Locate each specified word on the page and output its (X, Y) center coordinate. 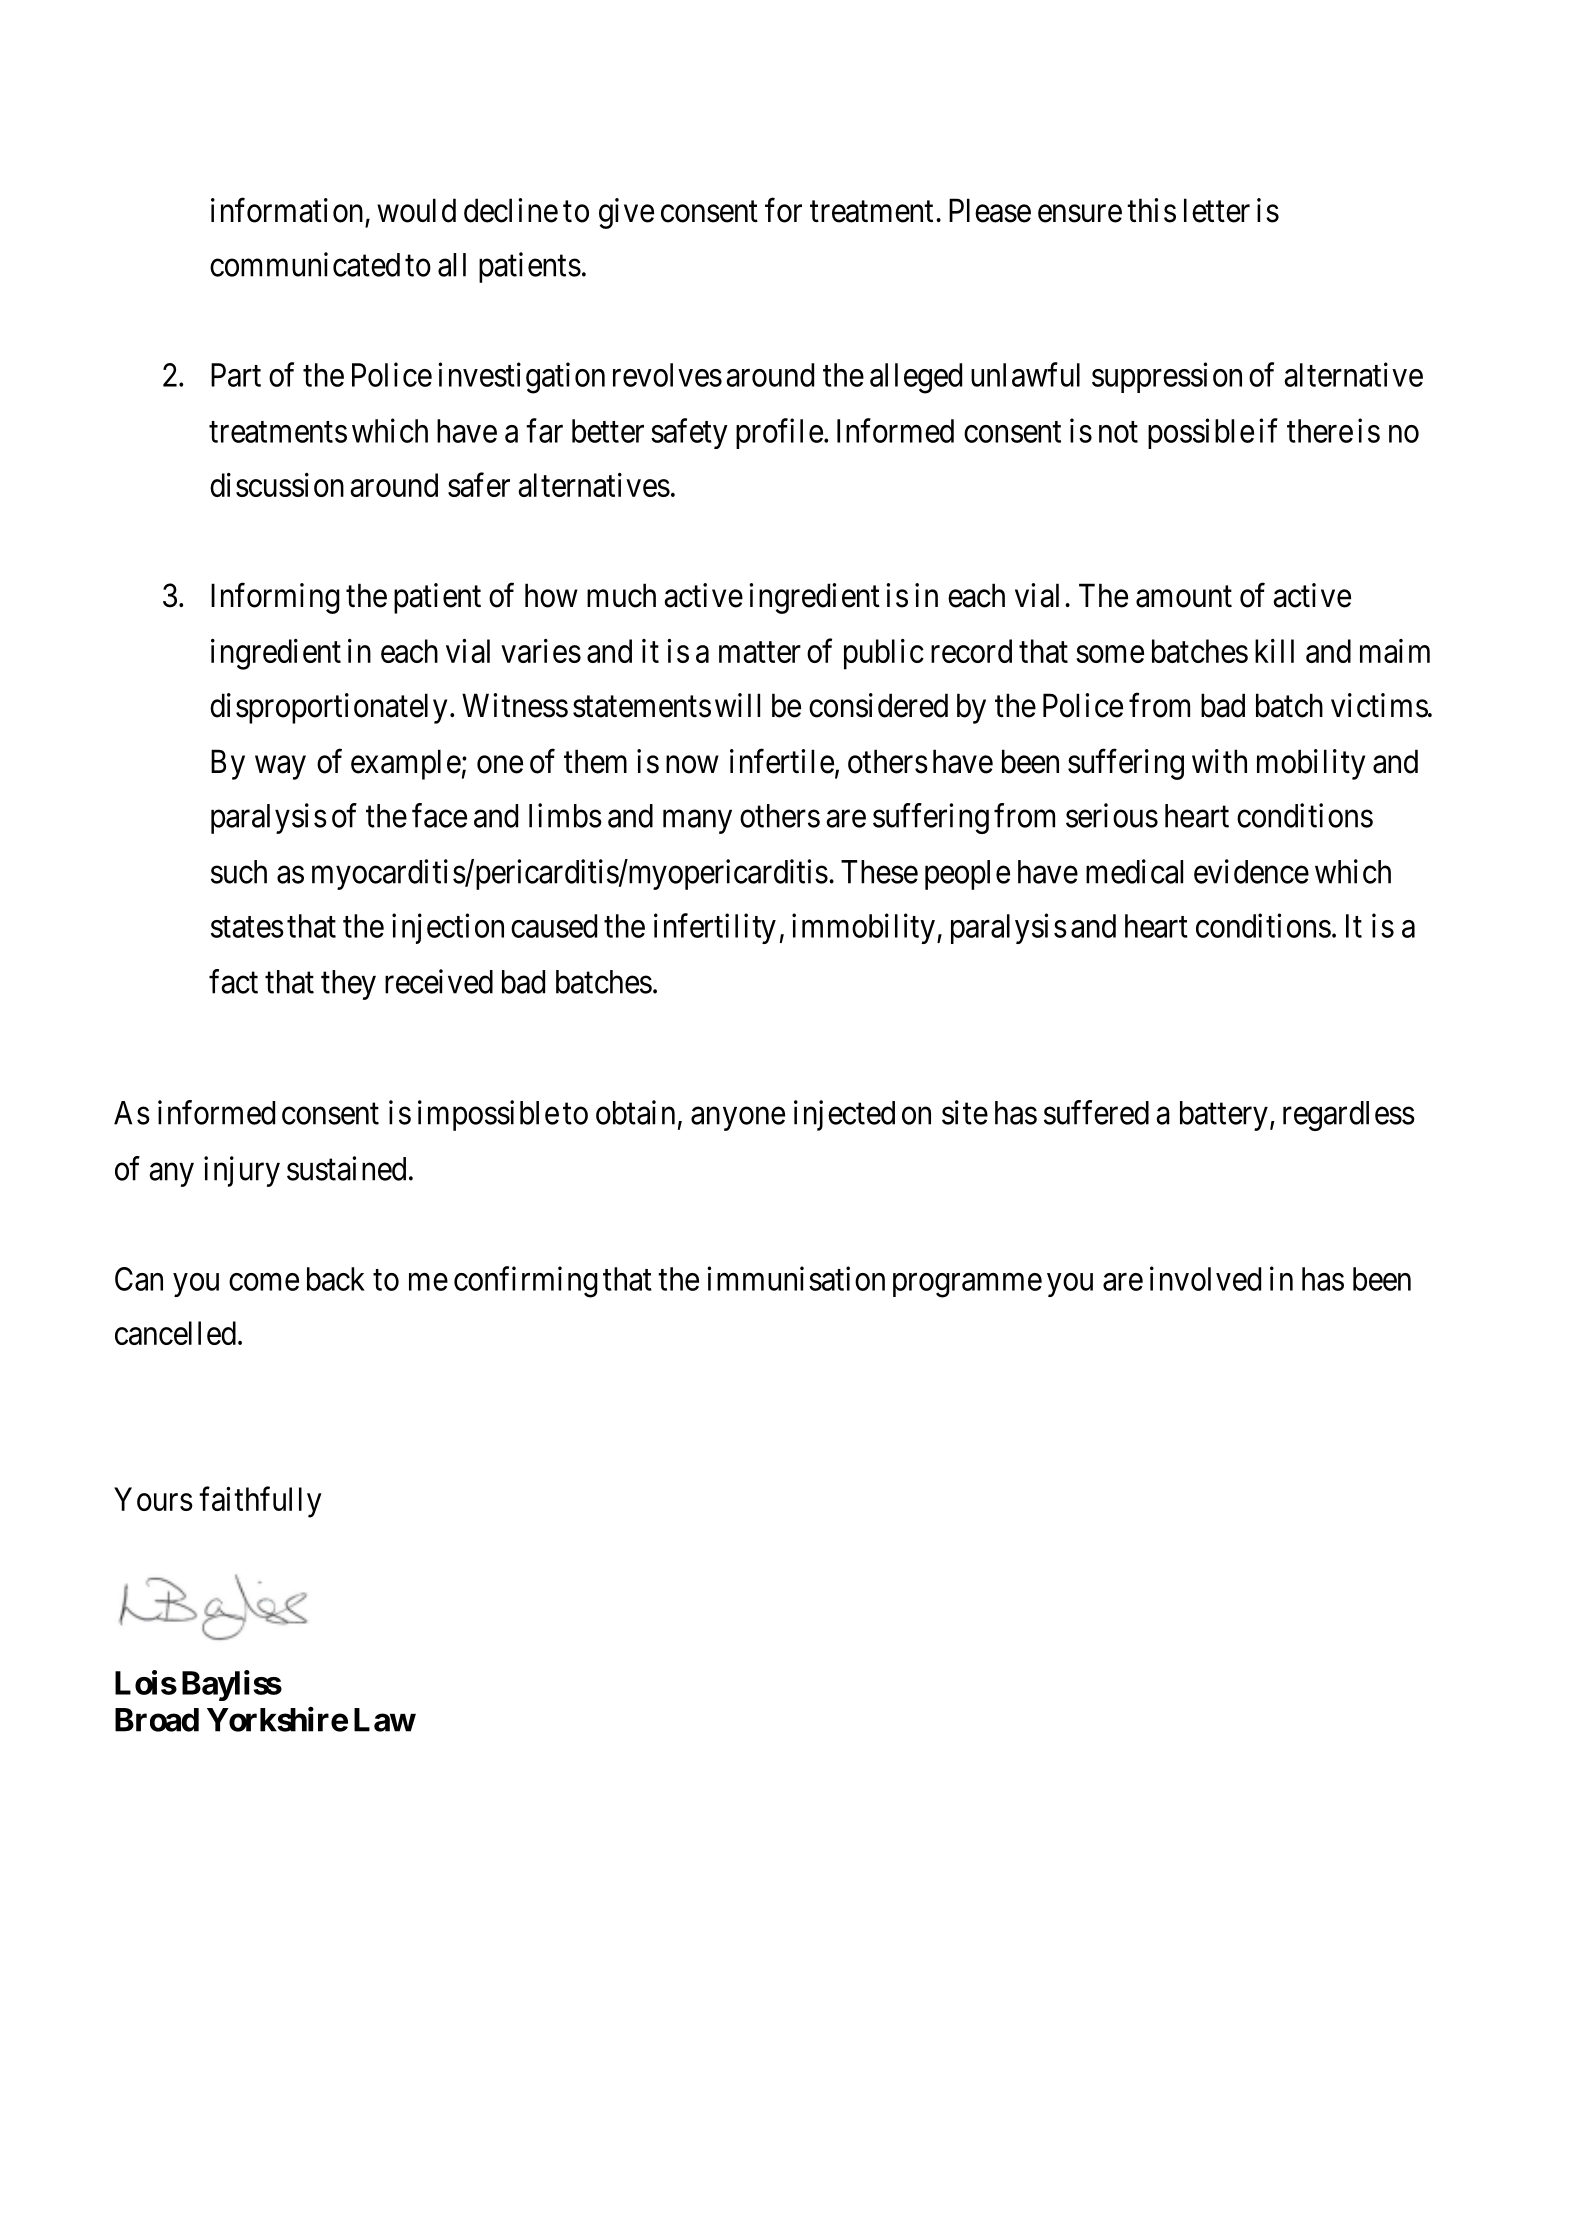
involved (1205, 1278)
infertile (782, 761)
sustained (346, 1168)
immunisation (796, 1278)
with (1219, 761)
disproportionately (328, 708)
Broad (157, 1720)
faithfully (260, 1502)
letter (1217, 210)
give (626, 213)
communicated (305, 264)
